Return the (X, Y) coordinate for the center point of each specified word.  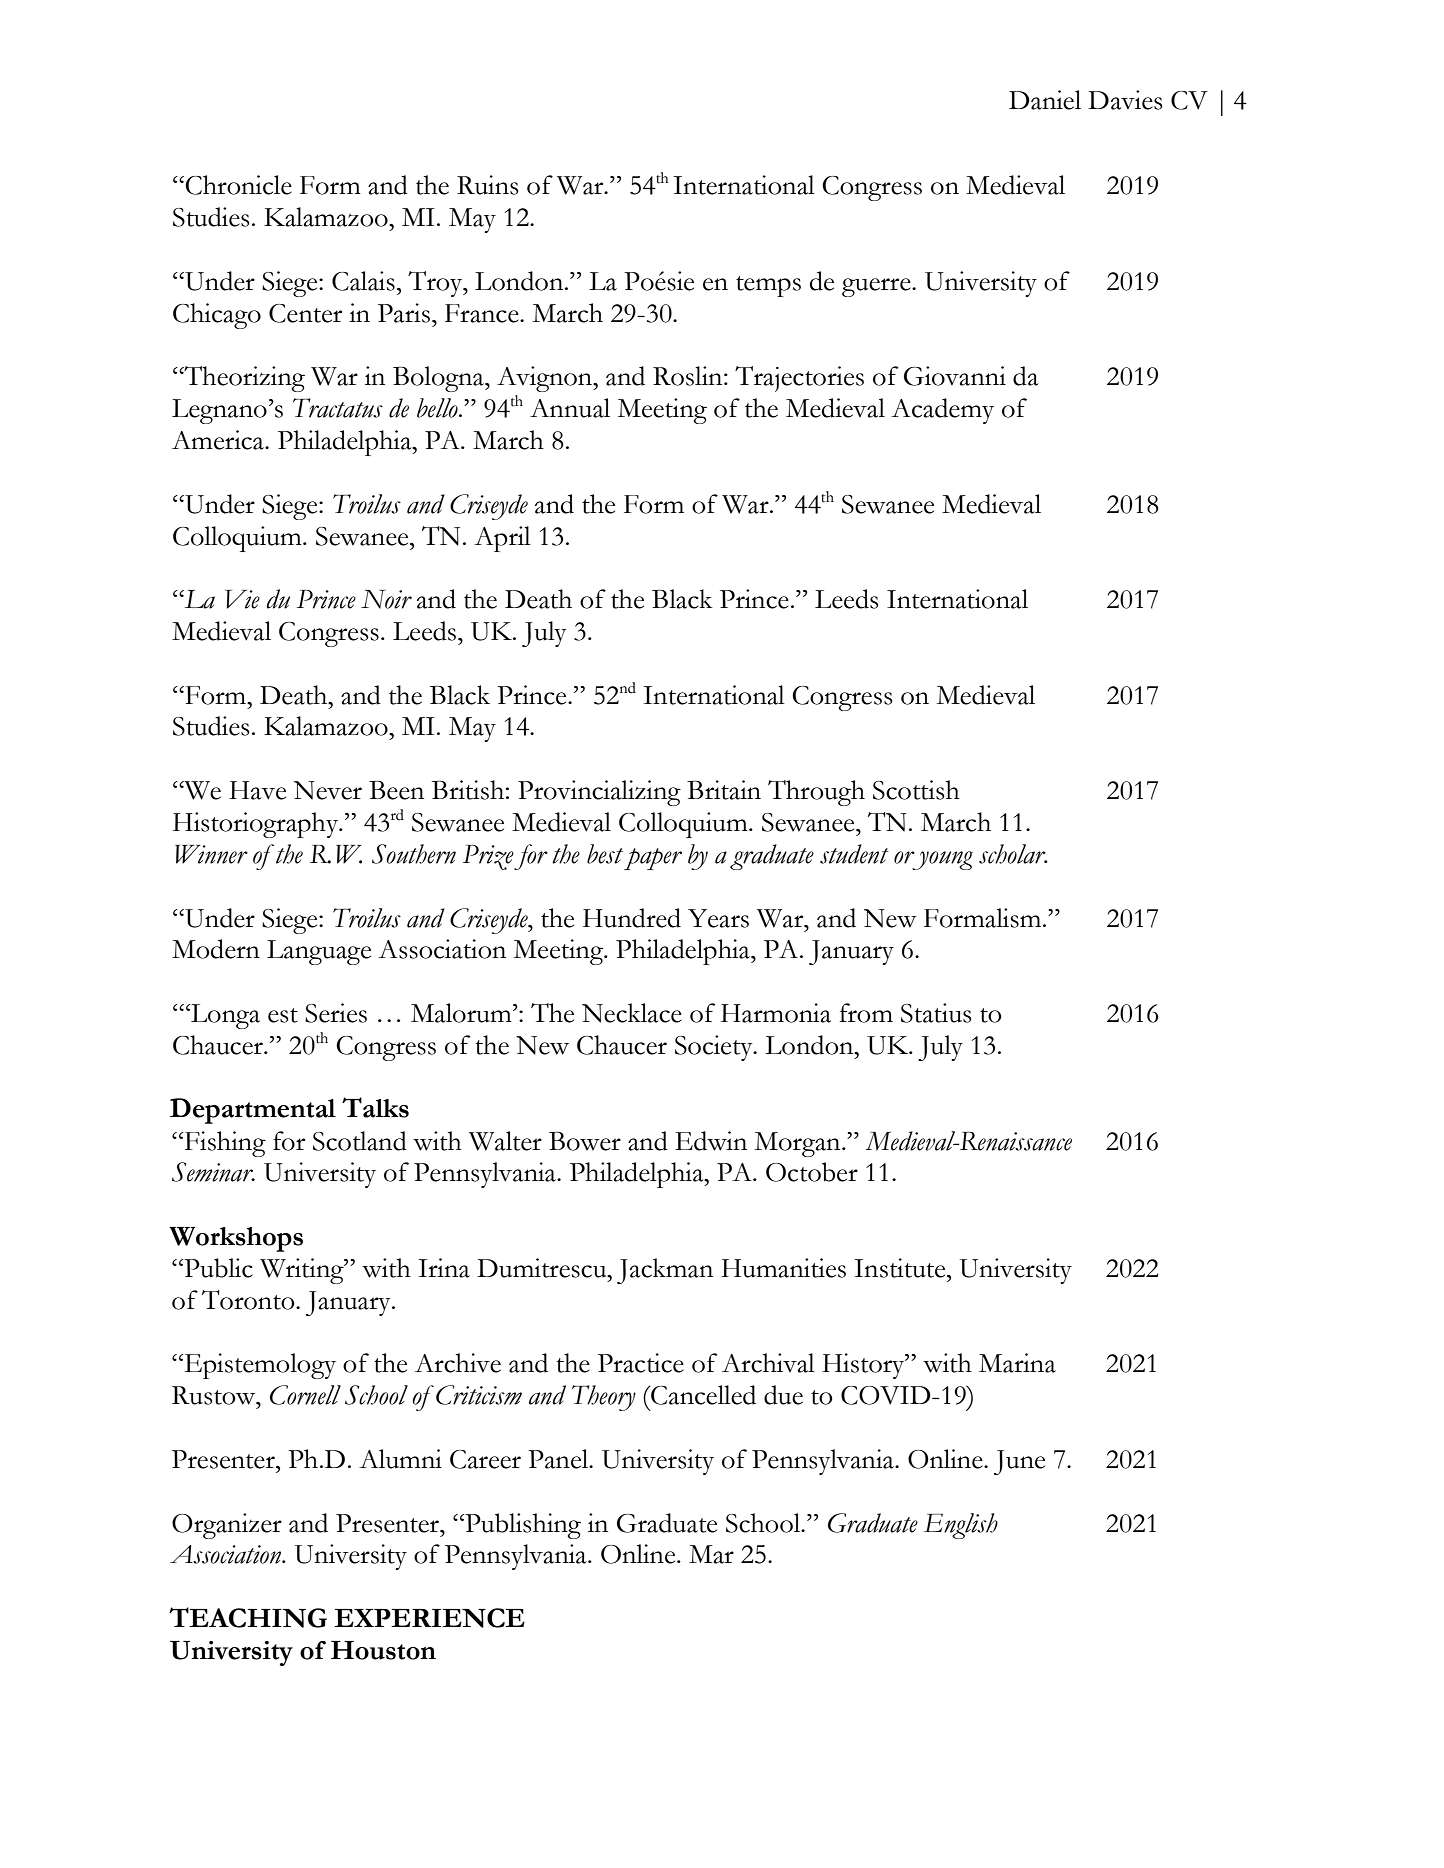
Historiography (257, 825)
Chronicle (238, 185)
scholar (1013, 854)
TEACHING (248, 1617)
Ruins (488, 185)
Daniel (1045, 100)
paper (653, 859)
